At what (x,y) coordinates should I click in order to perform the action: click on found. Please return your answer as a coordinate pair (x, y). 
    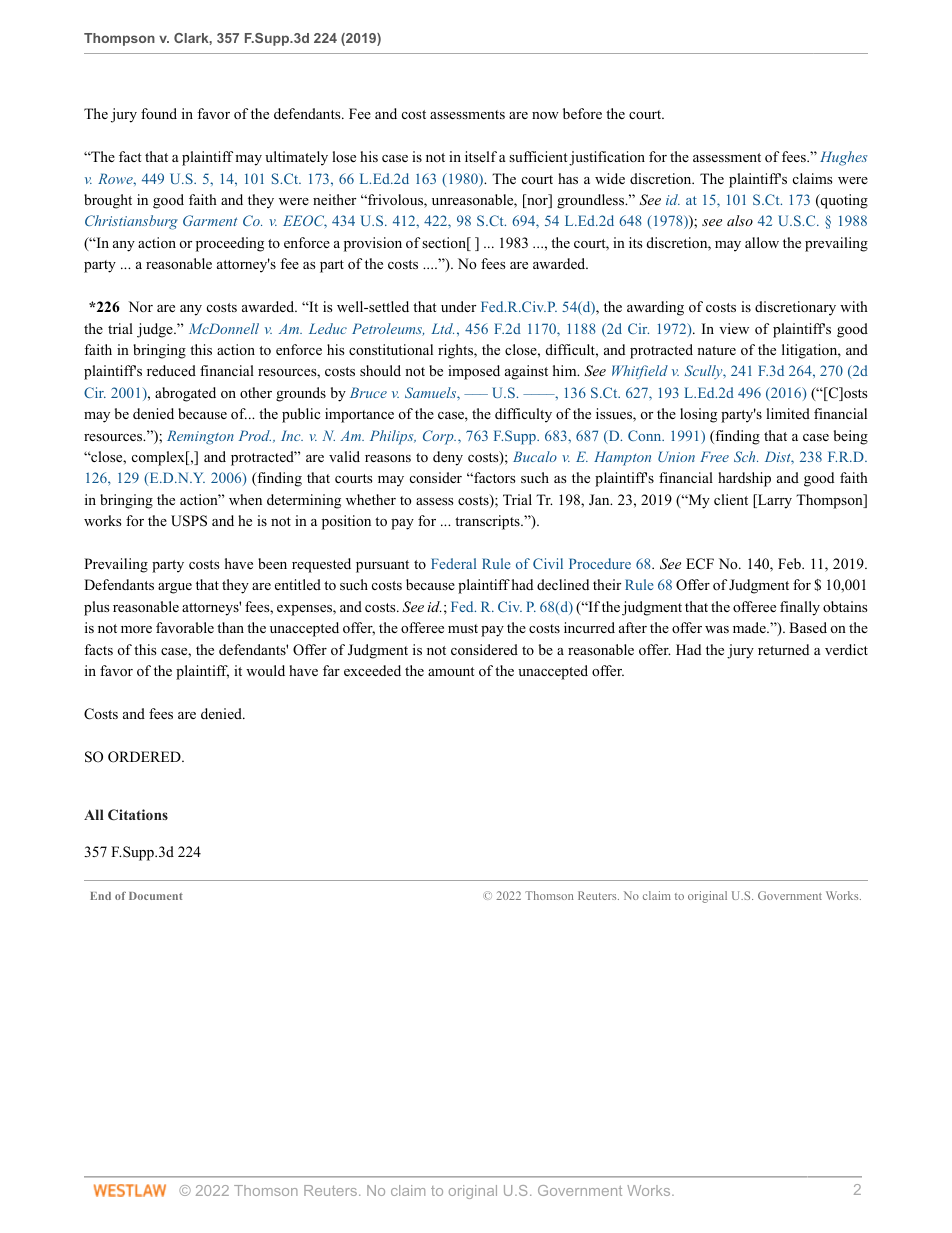
    Looking at the image, I should click on (159, 113).
